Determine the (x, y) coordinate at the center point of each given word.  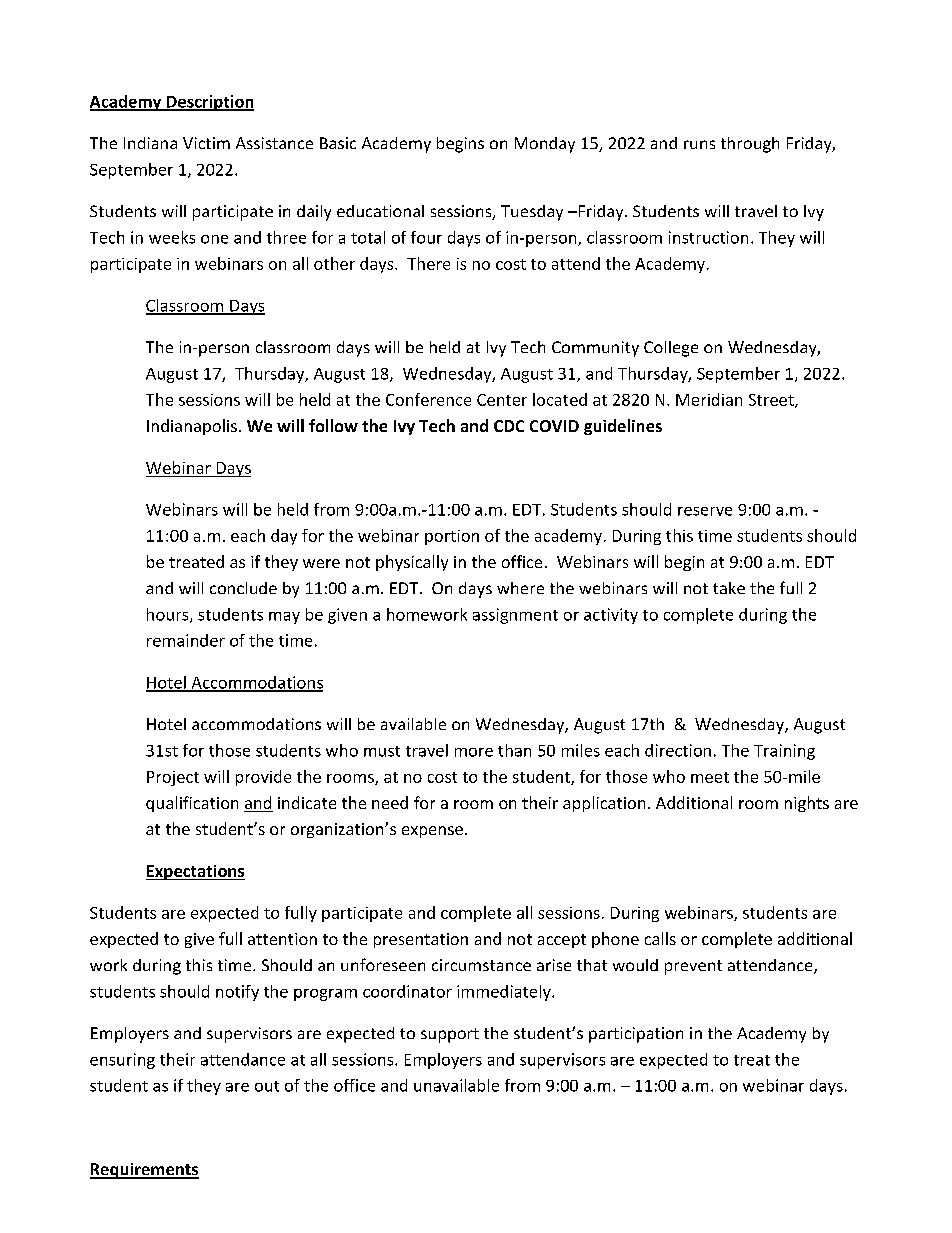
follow (333, 425)
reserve (705, 511)
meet (710, 777)
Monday (545, 145)
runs (699, 144)
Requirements (144, 1171)
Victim (206, 143)
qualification (192, 804)
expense (432, 832)
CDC (509, 426)
